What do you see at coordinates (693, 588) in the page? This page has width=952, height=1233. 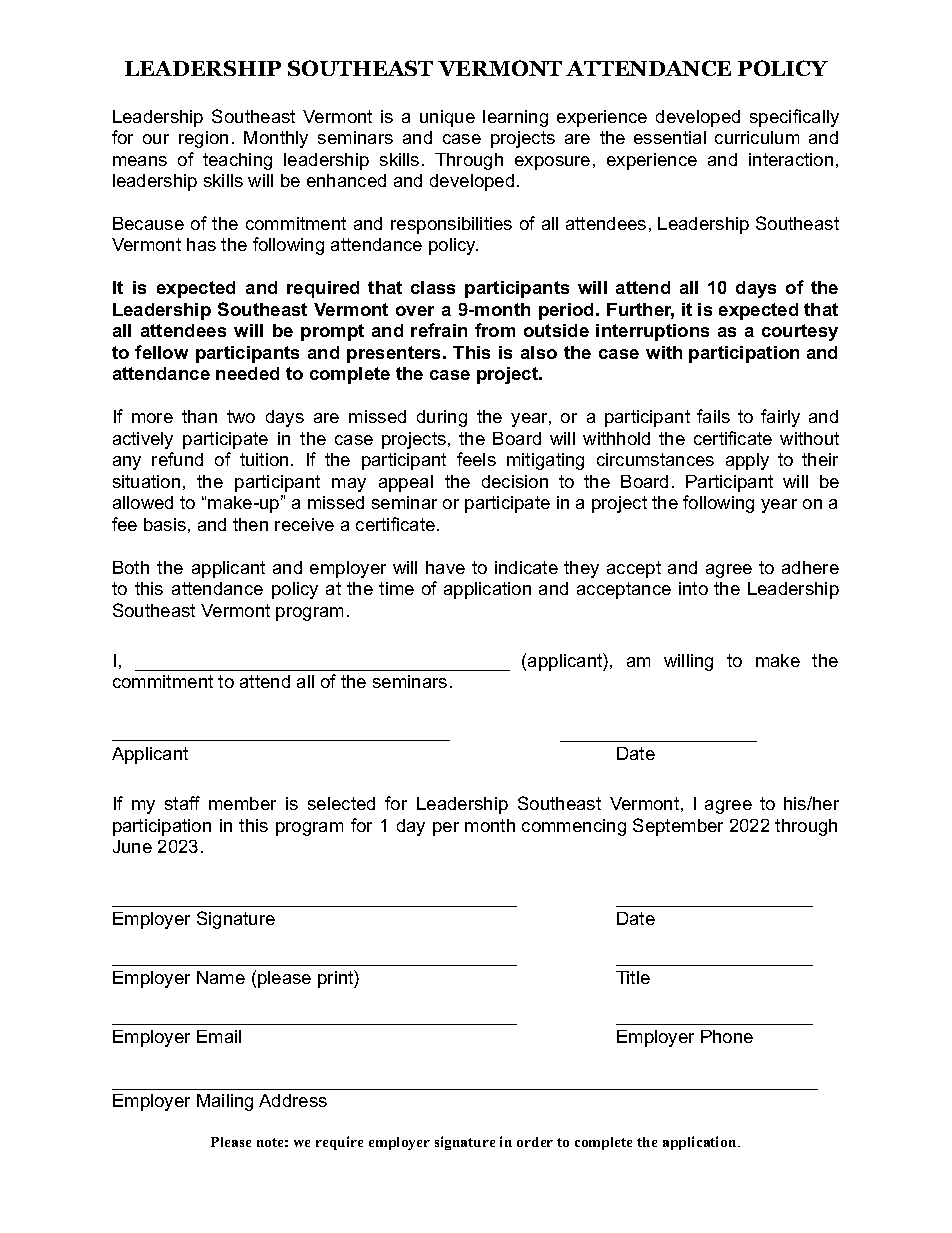 I see `into` at bounding box center [693, 588].
